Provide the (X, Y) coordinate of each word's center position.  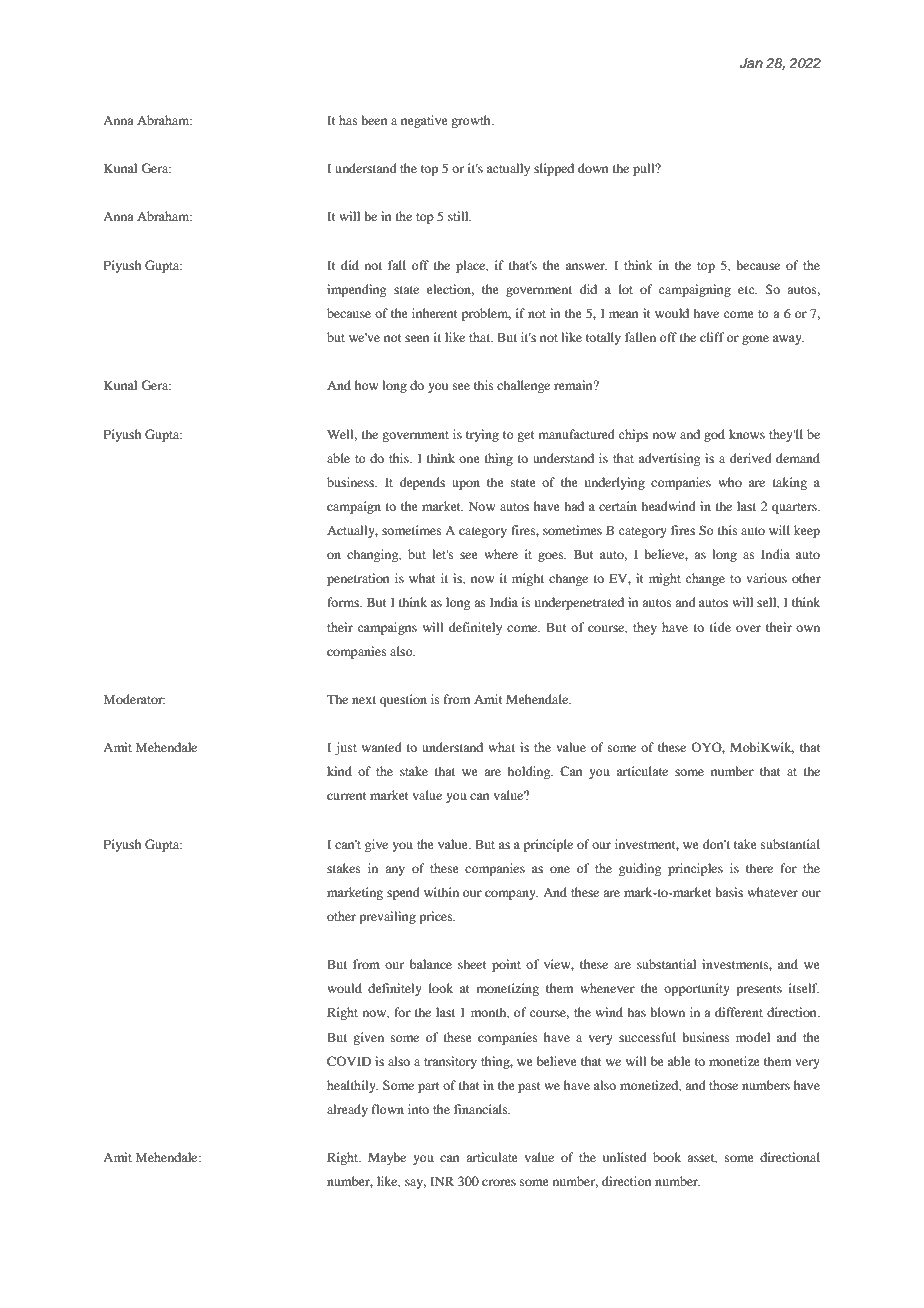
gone (755, 340)
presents (759, 990)
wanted (382, 747)
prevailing (387, 917)
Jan (751, 63)
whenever (607, 988)
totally (603, 338)
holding (530, 772)
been (374, 120)
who (730, 482)
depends (422, 483)
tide (720, 627)
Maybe (387, 1158)
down (593, 168)
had (574, 506)
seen (417, 338)
